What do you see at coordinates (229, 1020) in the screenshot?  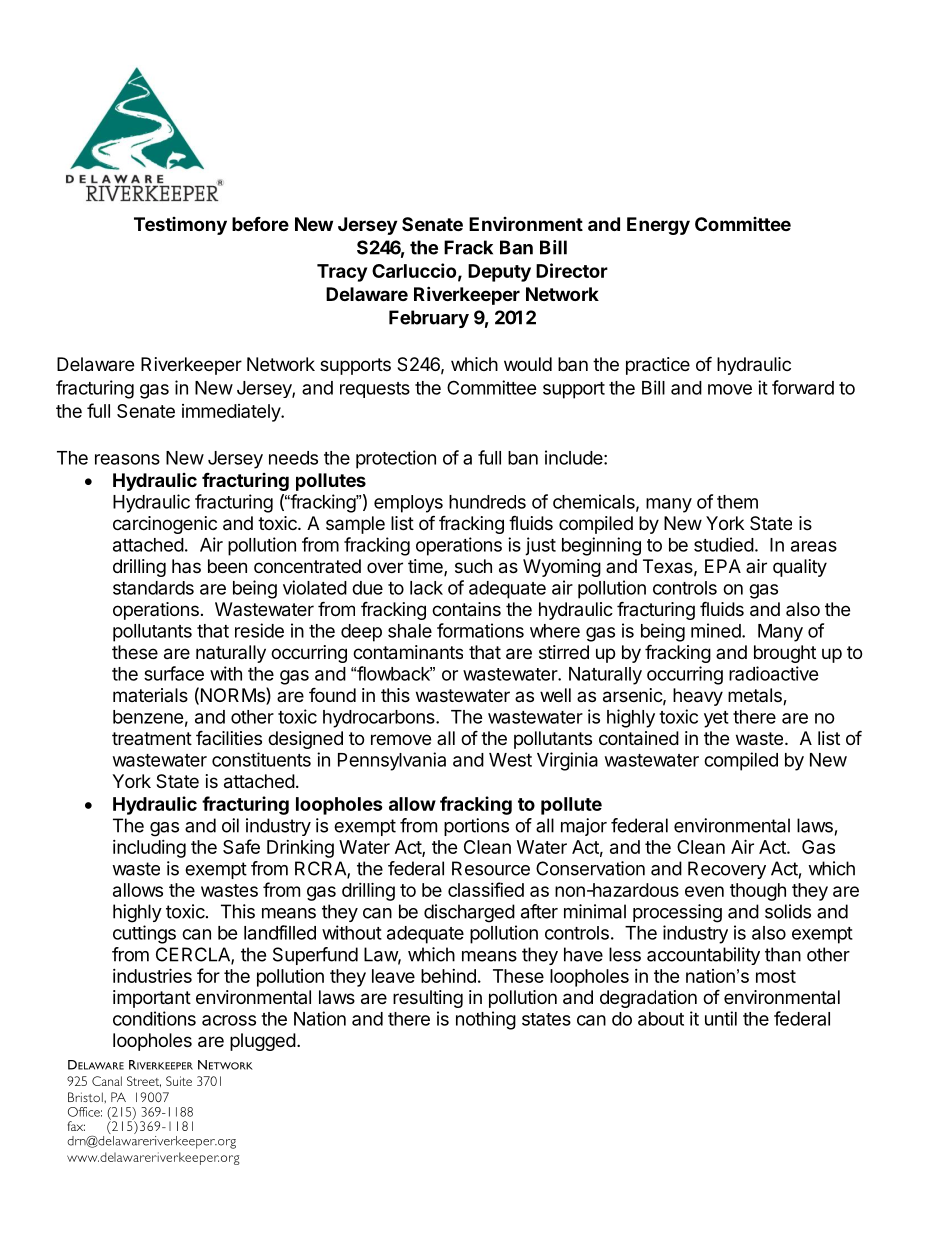 I see `across` at bounding box center [229, 1020].
